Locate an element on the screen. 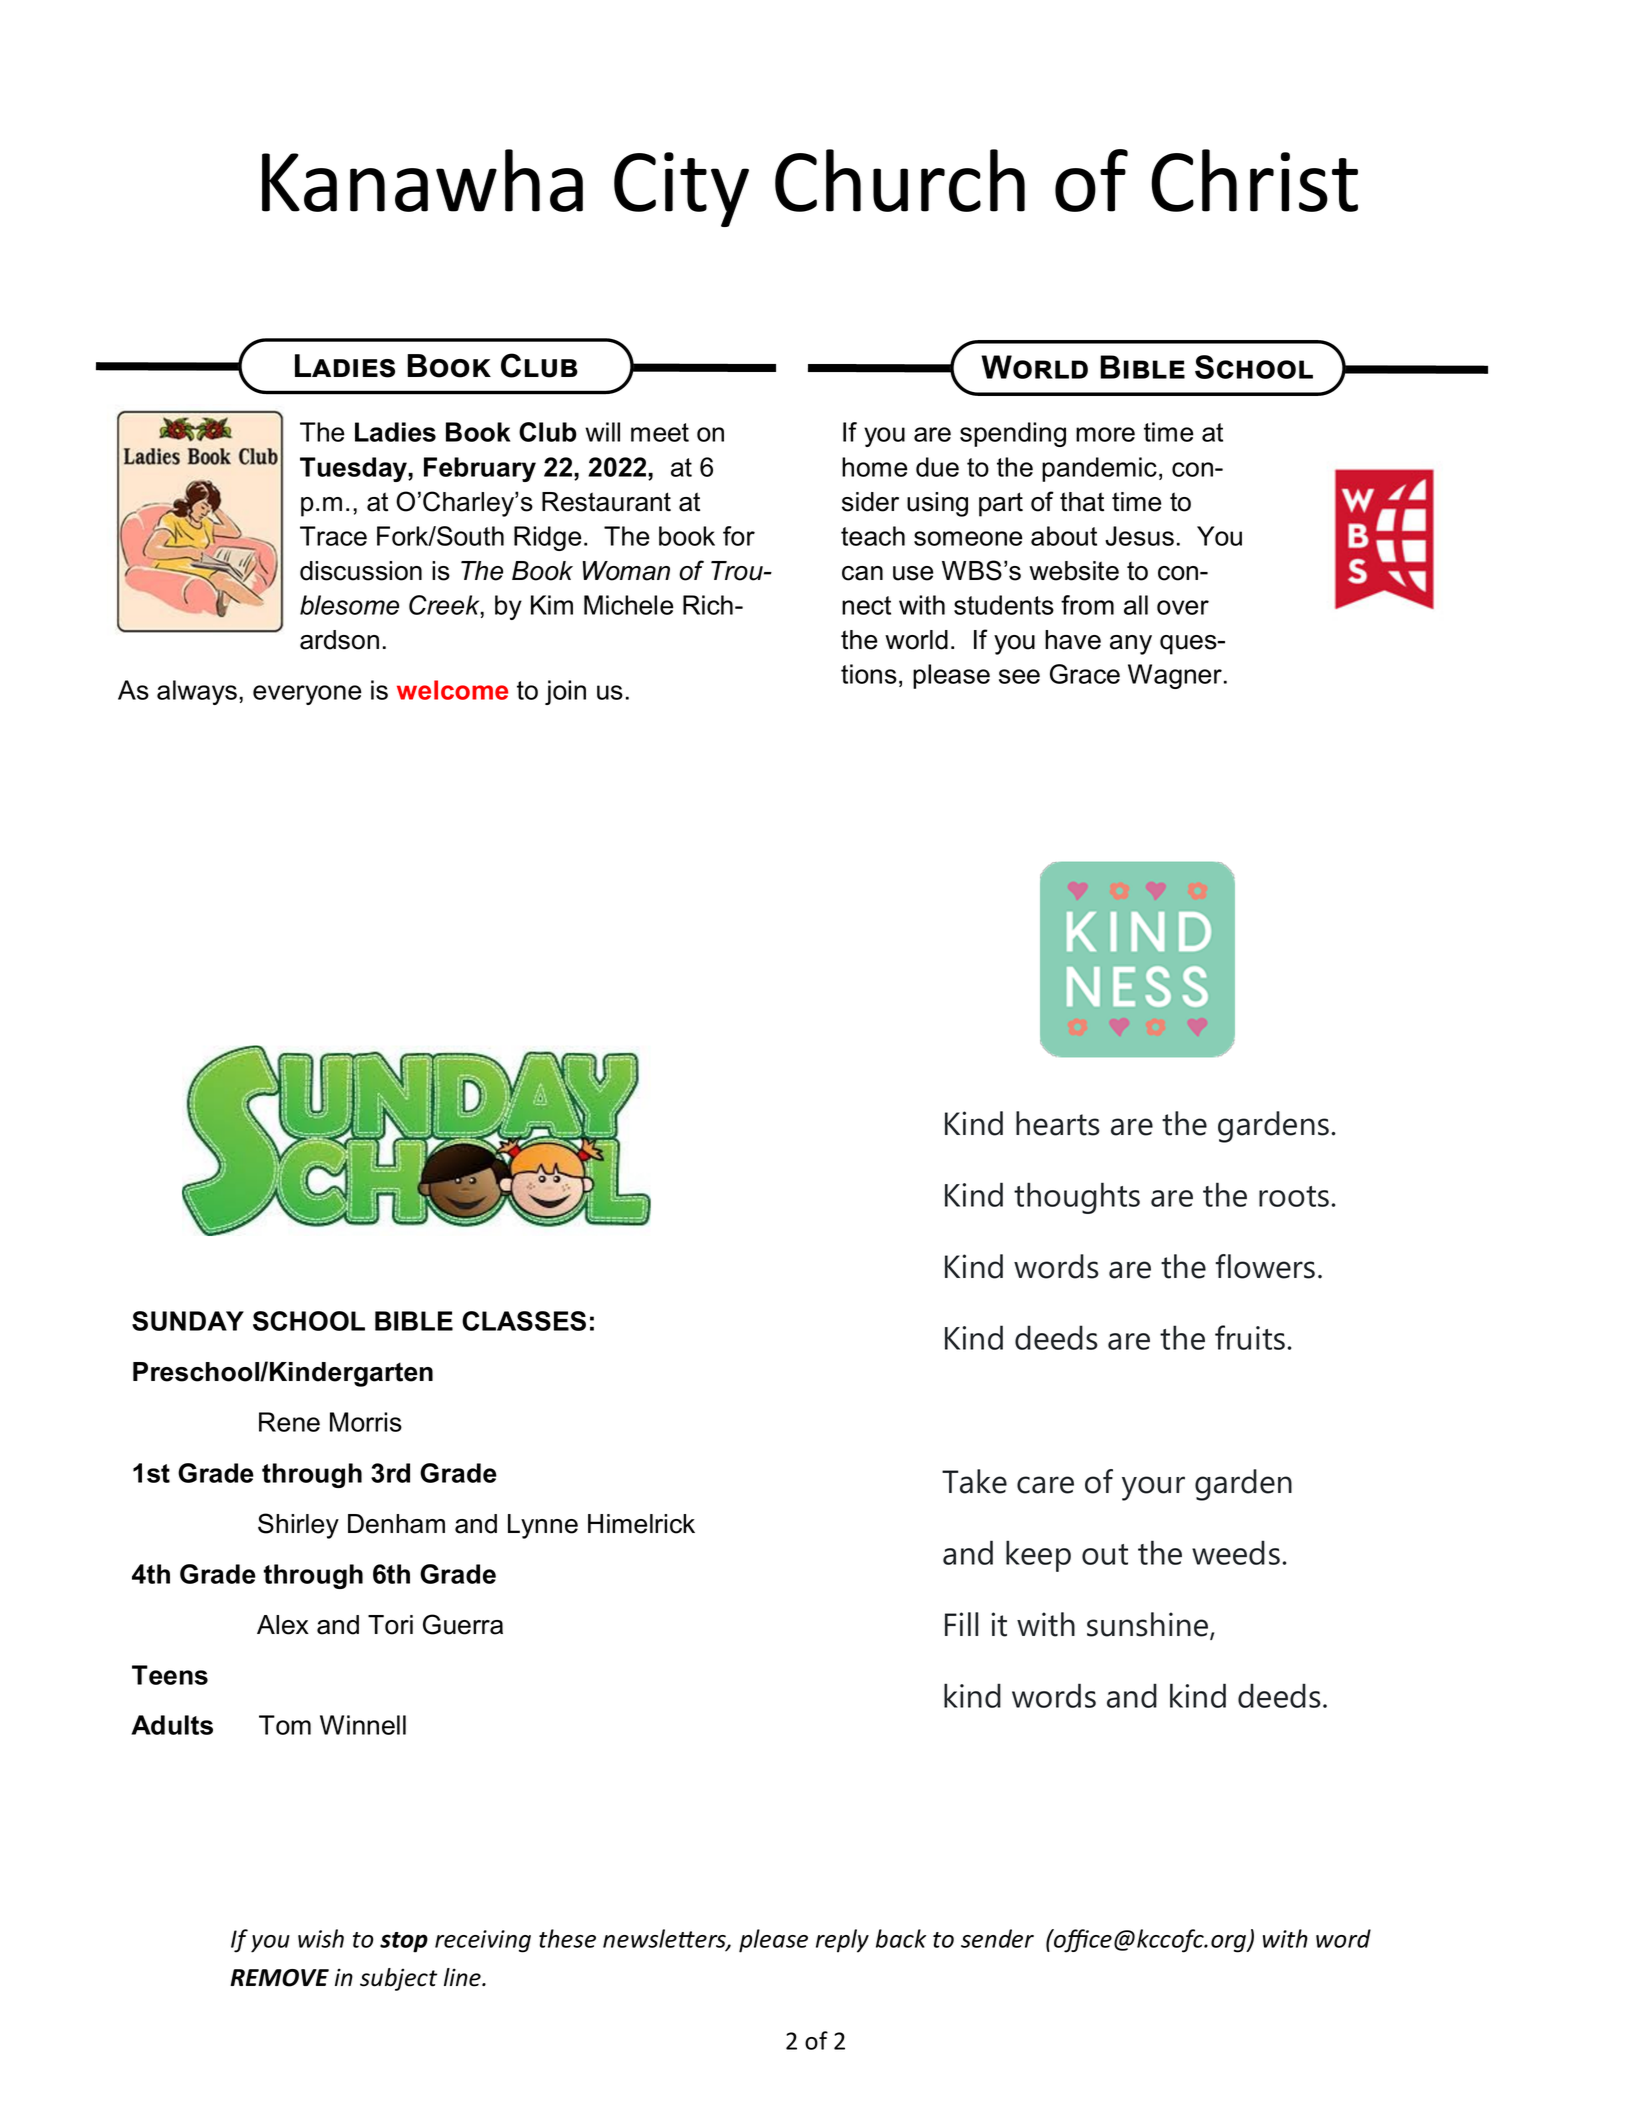  Woman is located at coordinates (626, 571).
